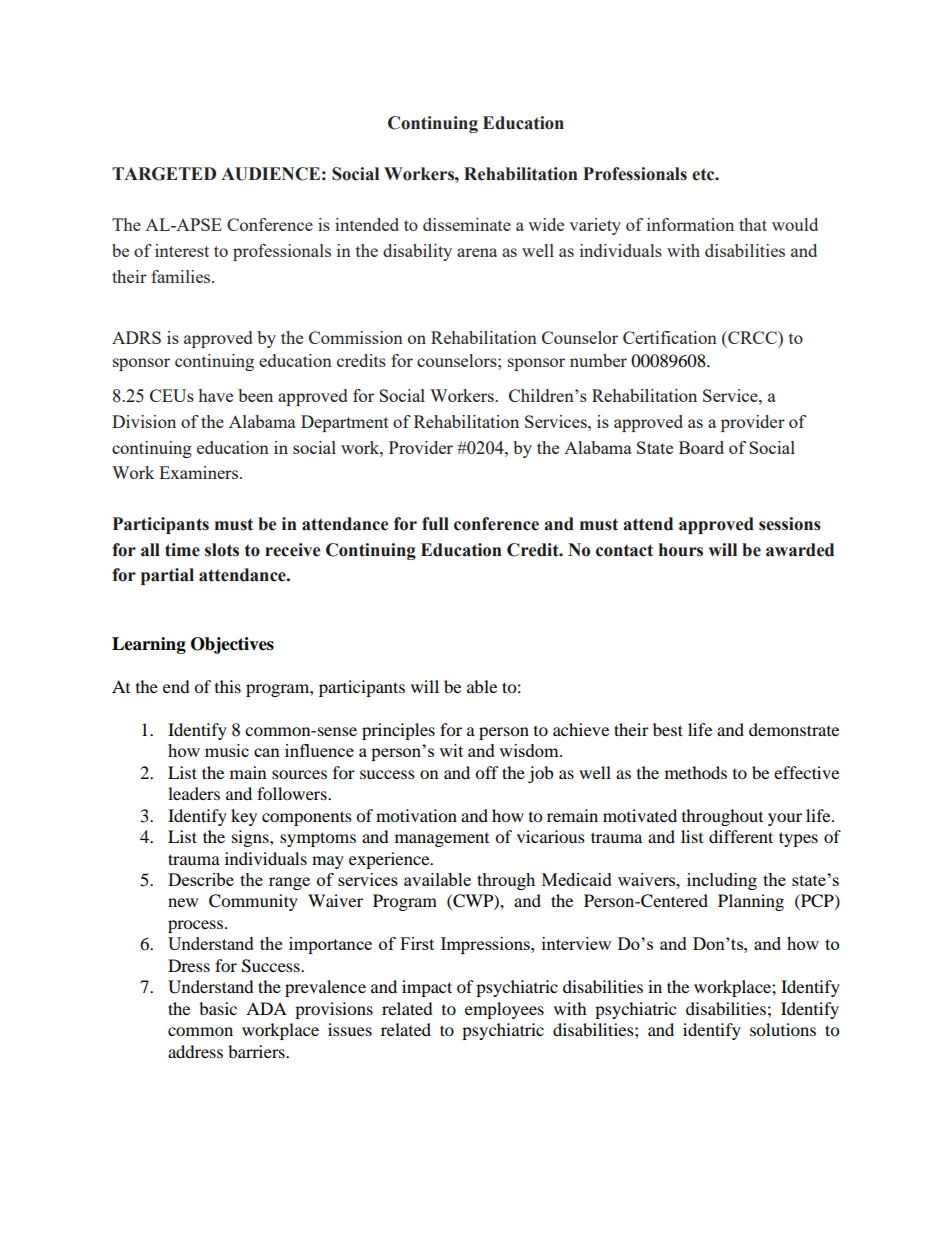 The width and height of the screenshot is (952, 1233). Describe the element at coordinates (701, 447) in the screenshot. I see `Board` at that location.
